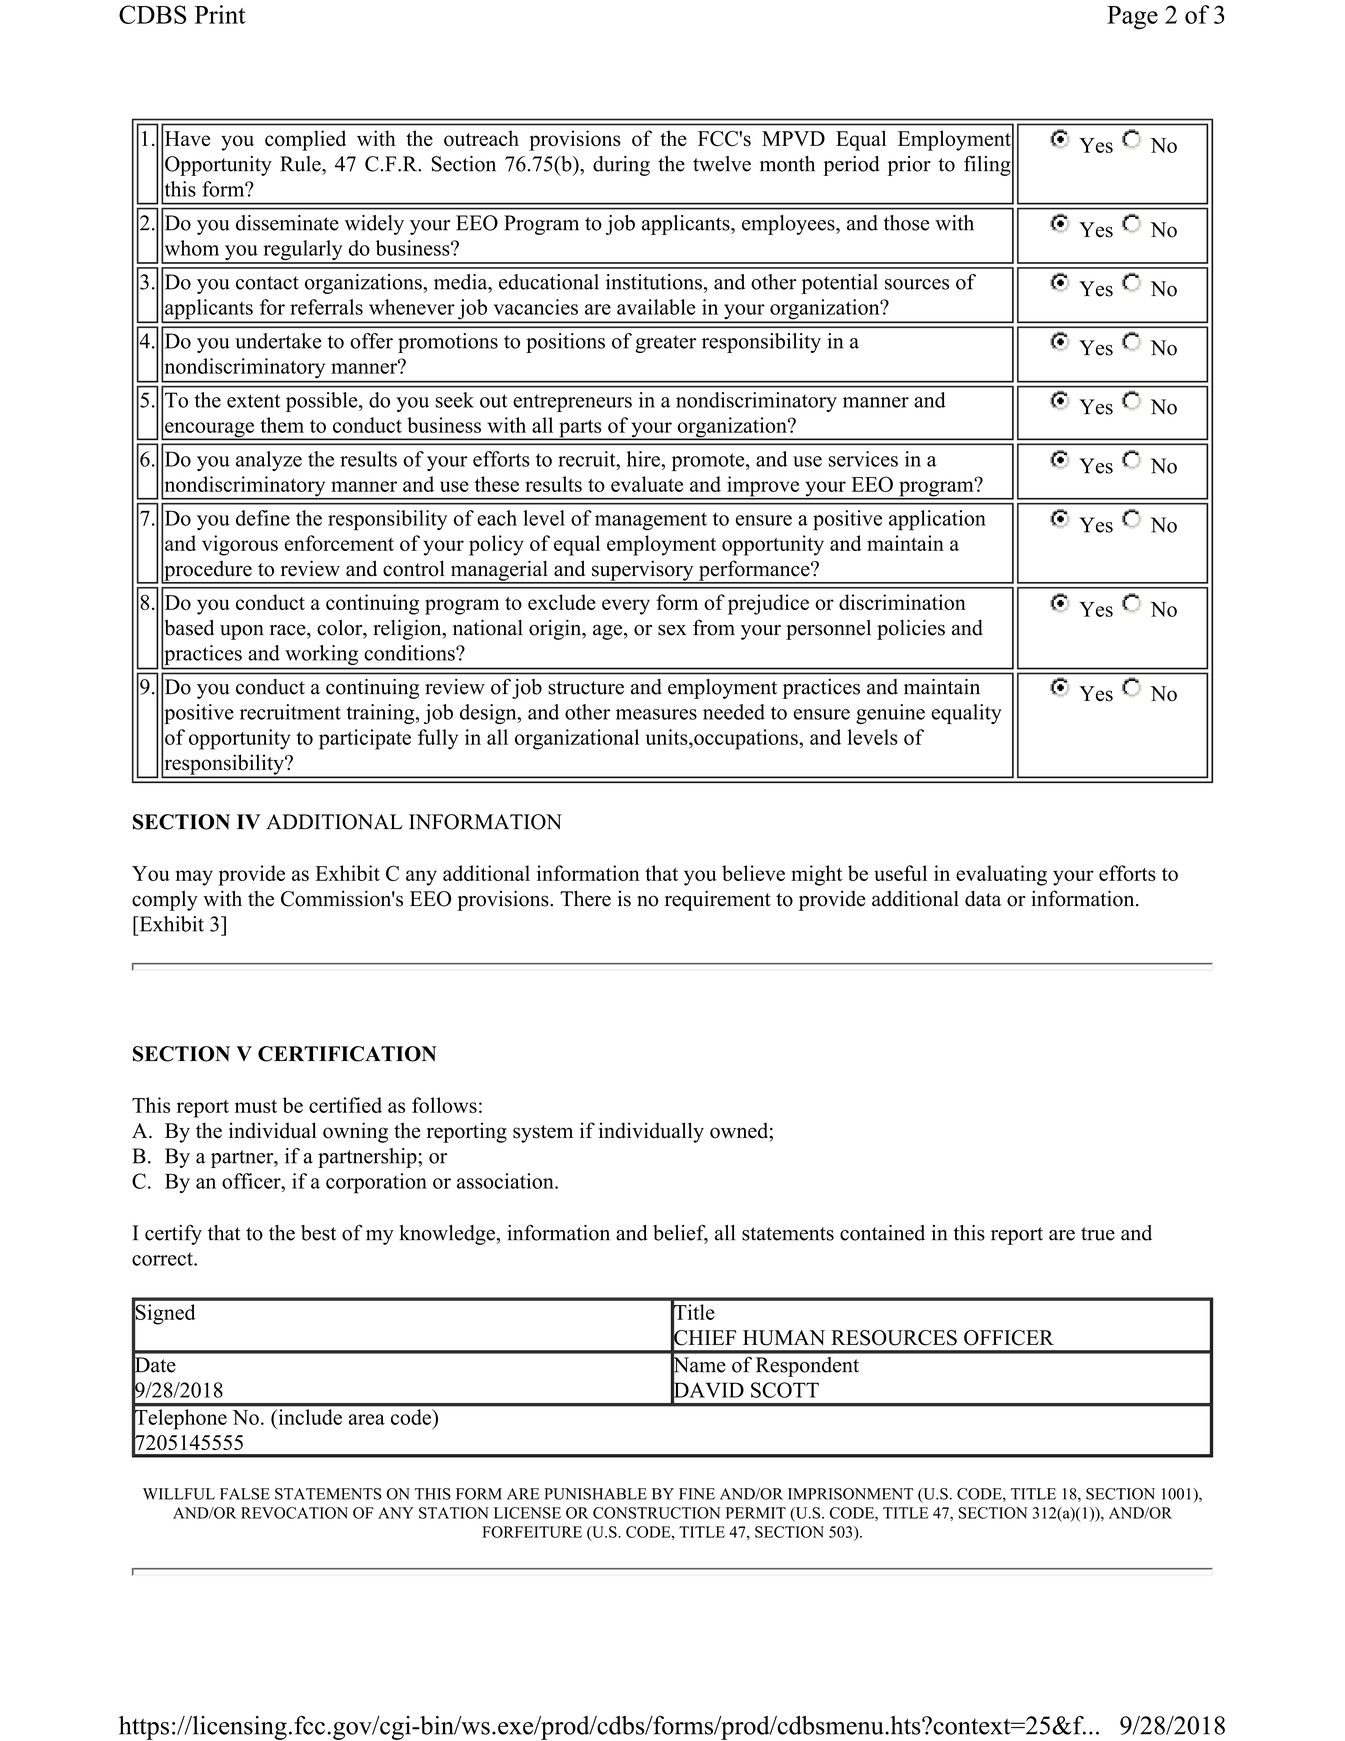 Image resolution: width=1345 pixels, height=1741 pixels. I want to click on hire, so click(644, 459).
